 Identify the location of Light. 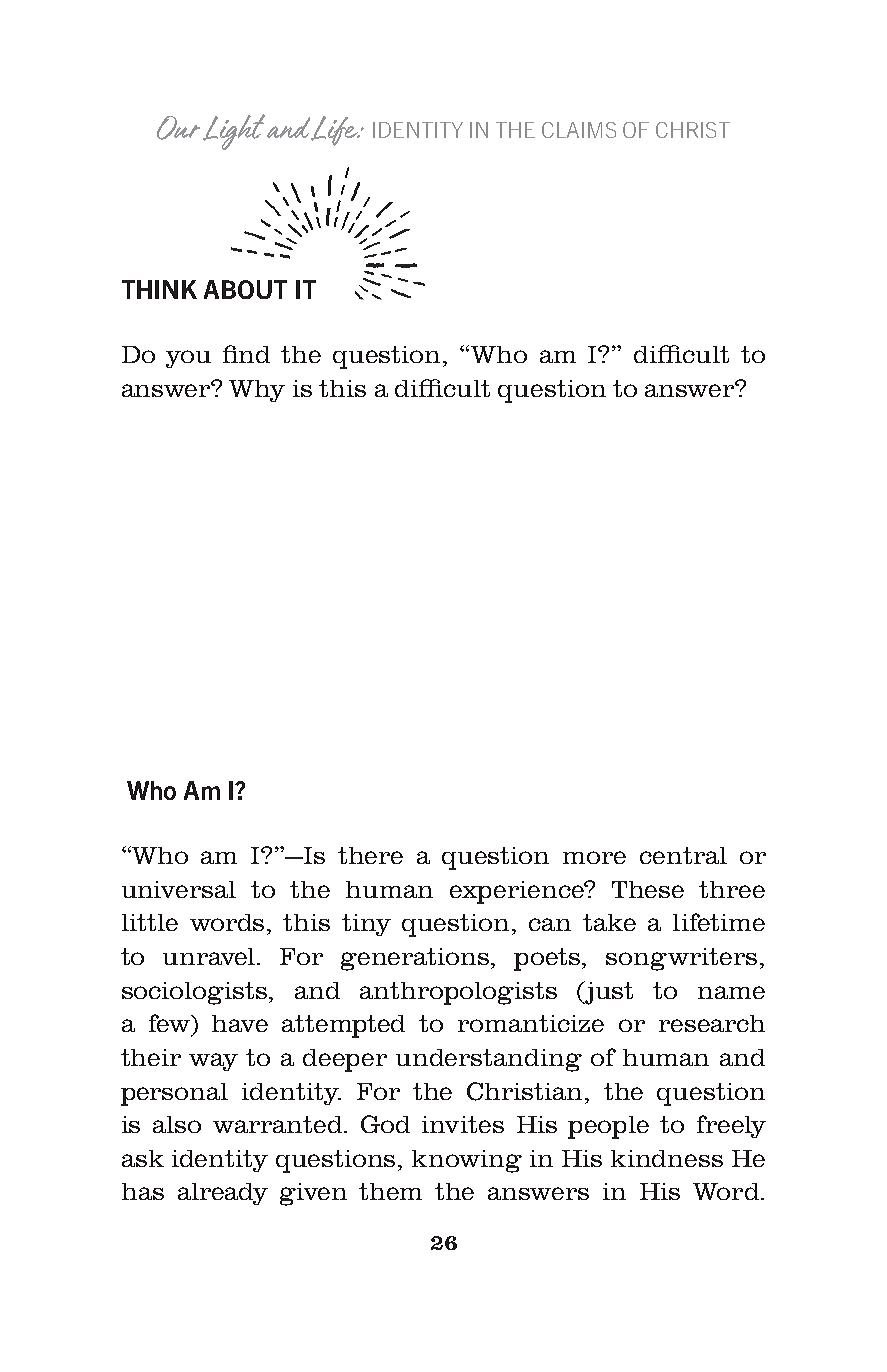
(234, 132).
